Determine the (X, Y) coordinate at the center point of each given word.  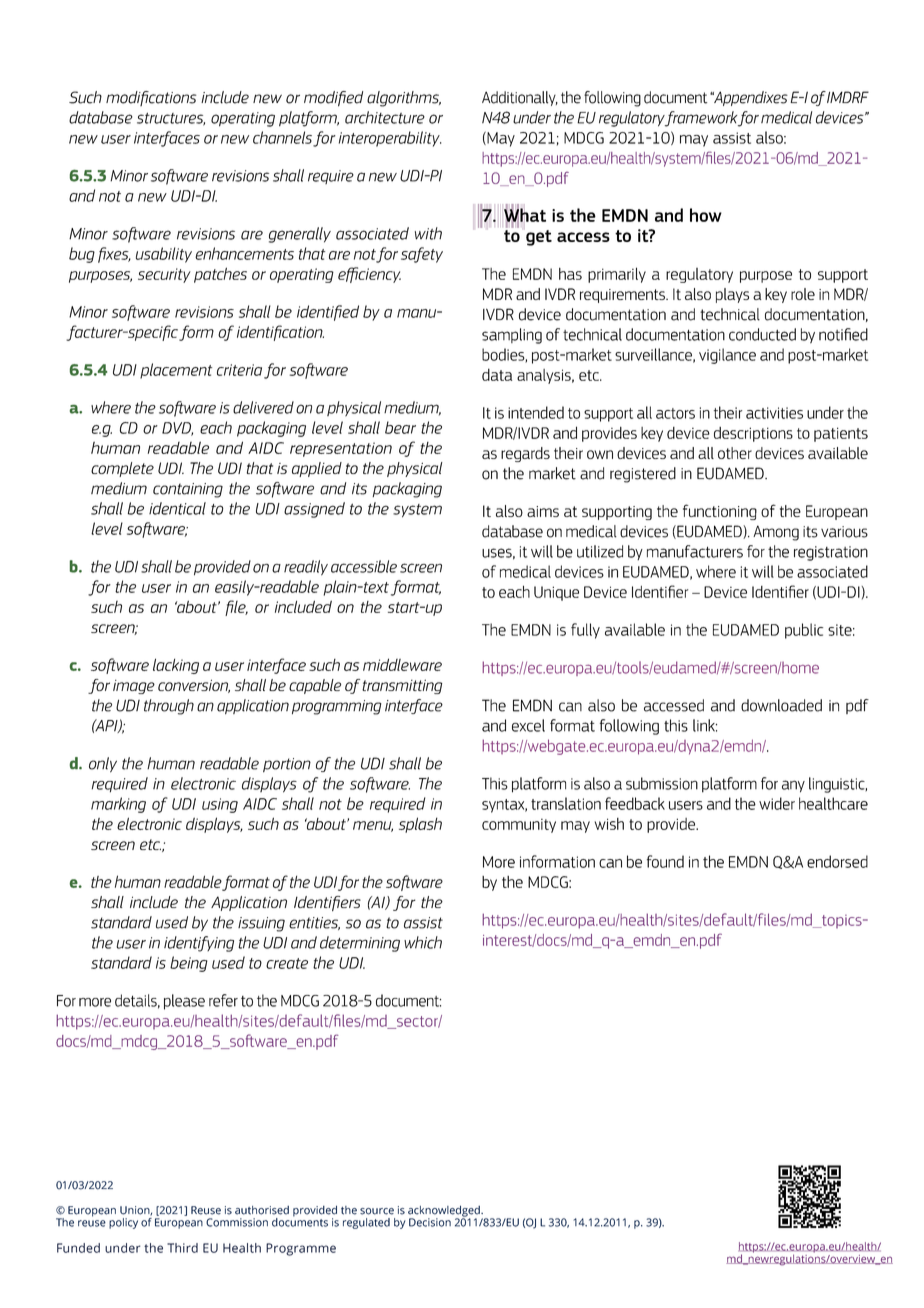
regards (525, 454)
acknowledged (445, 1212)
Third (182, 1248)
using (220, 805)
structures (171, 119)
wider (777, 803)
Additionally (520, 98)
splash (420, 825)
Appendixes (750, 98)
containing (188, 490)
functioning (720, 512)
